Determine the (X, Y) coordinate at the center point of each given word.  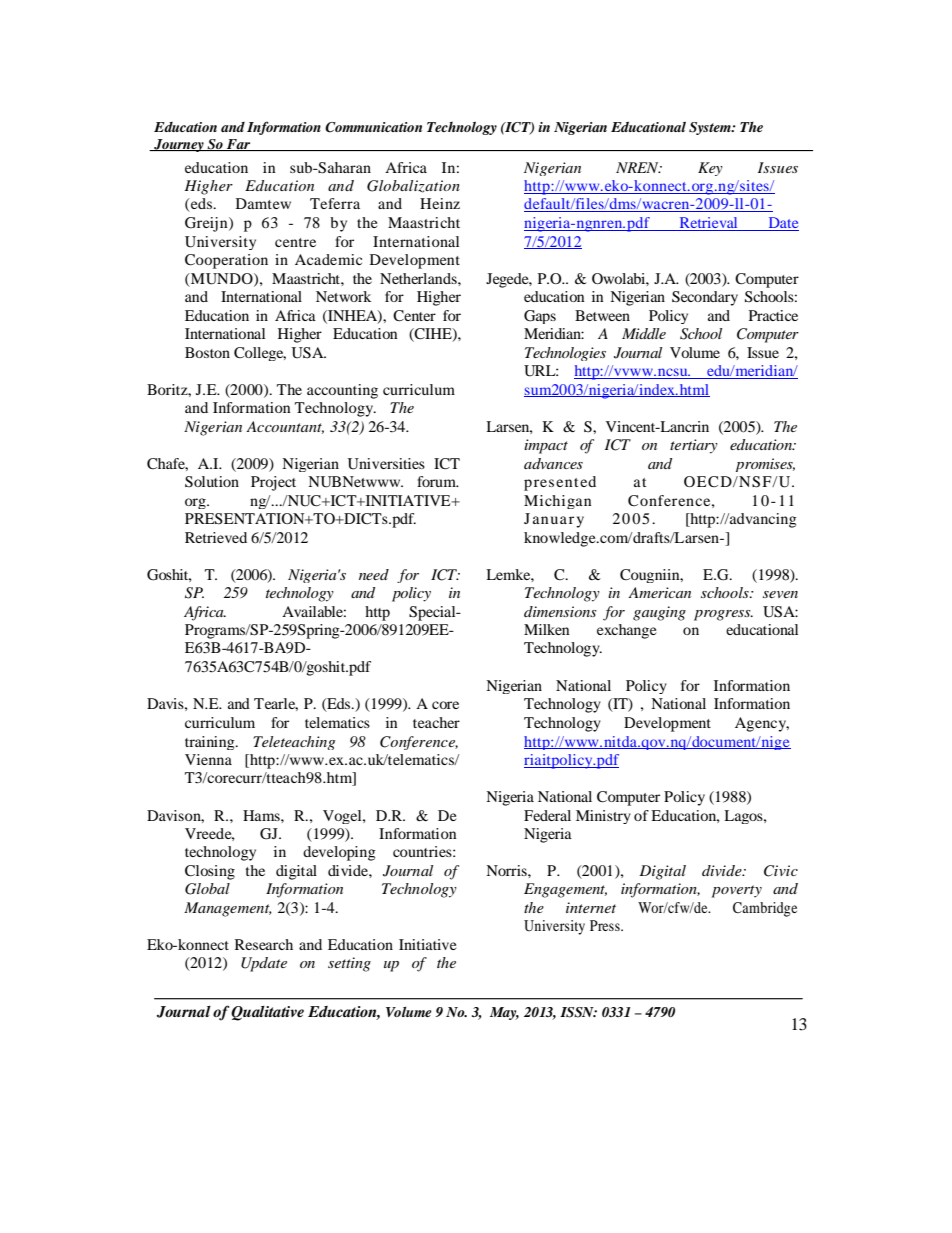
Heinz (440, 203)
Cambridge (765, 909)
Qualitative (267, 1013)
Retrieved (216, 537)
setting (349, 964)
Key (710, 169)
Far (239, 145)
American (659, 592)
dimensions (560, 611)
